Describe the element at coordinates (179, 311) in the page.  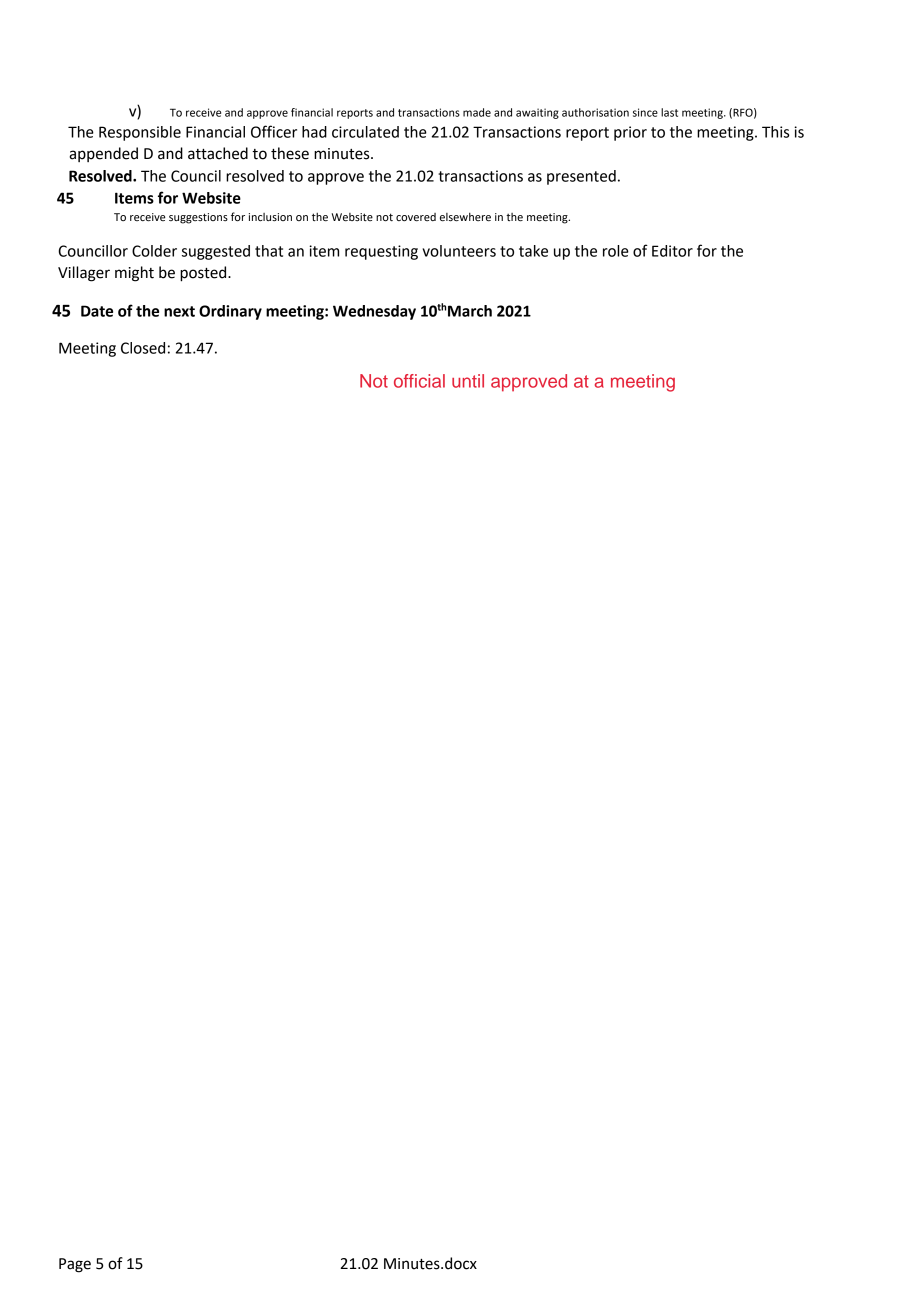
I see `next` at that location.
